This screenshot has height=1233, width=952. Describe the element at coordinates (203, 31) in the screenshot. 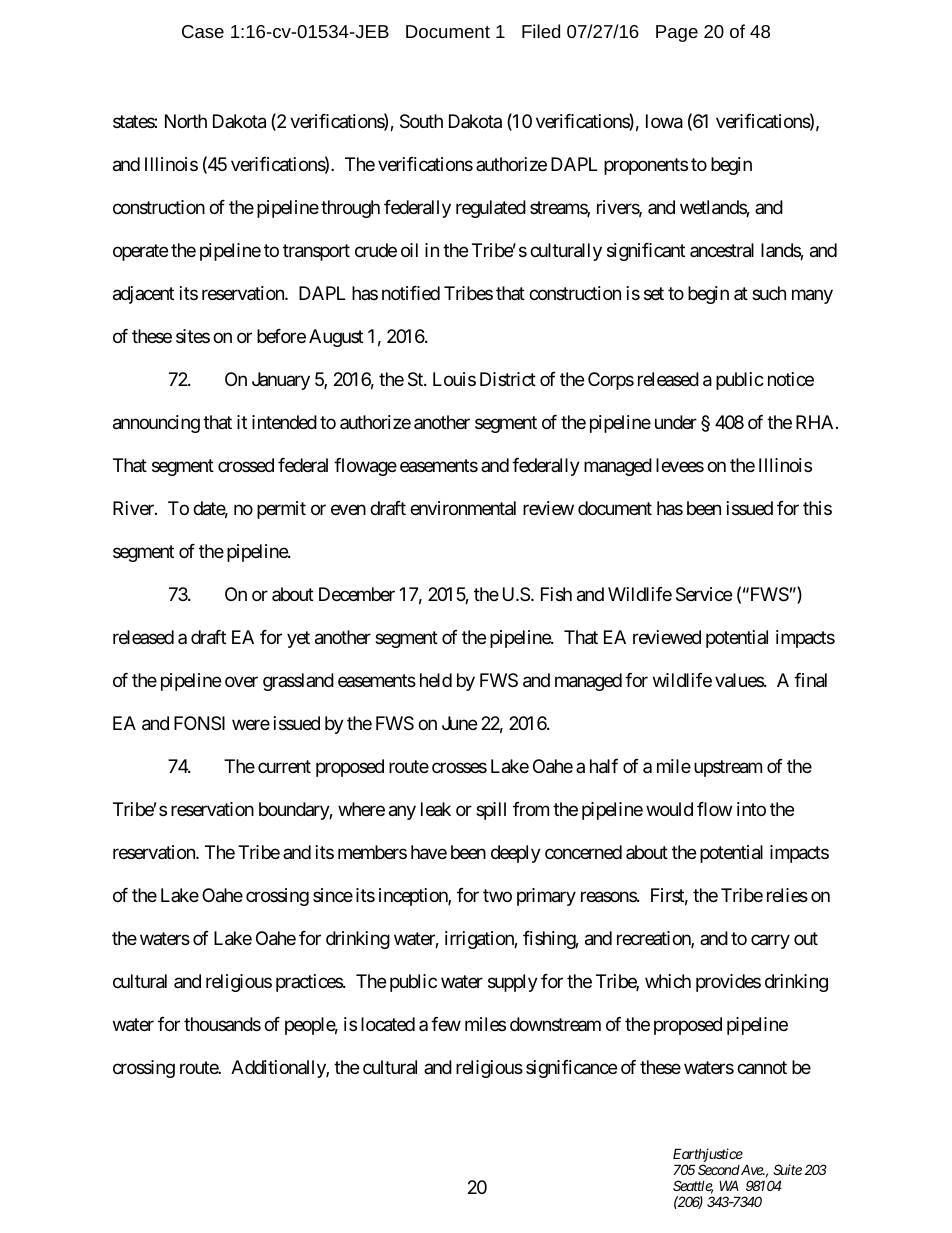

I see `Case` at that location.
